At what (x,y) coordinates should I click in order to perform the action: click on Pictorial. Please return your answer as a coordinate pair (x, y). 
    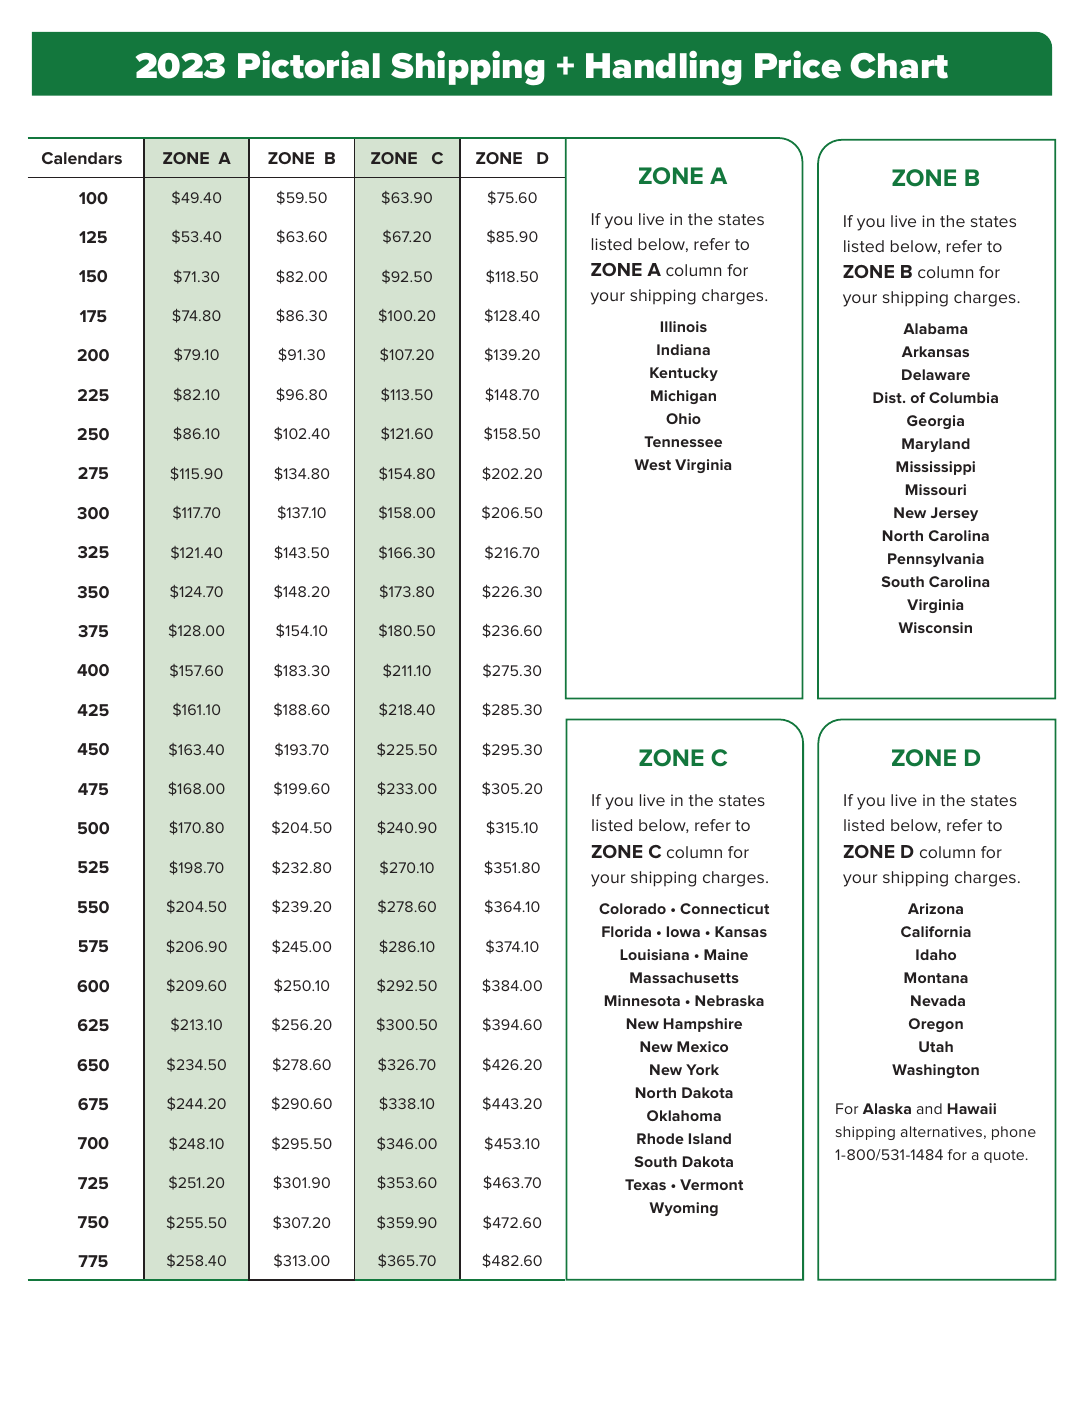
    Looking at the image, I should click on (309, 64).
